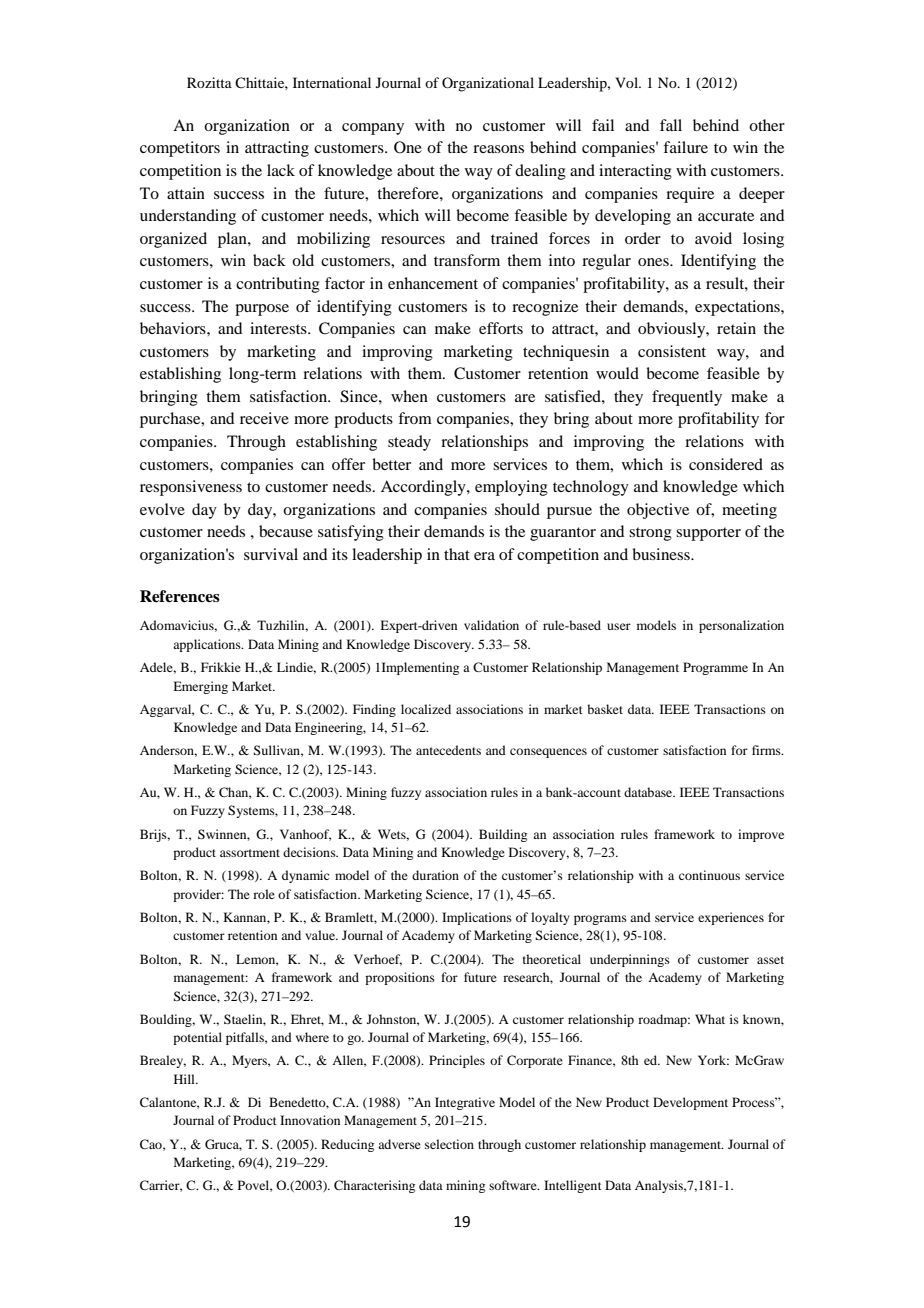  What do you see at coordinates (180, 149) in the image?
I see `competitors` at bounding box center [180, 149].
